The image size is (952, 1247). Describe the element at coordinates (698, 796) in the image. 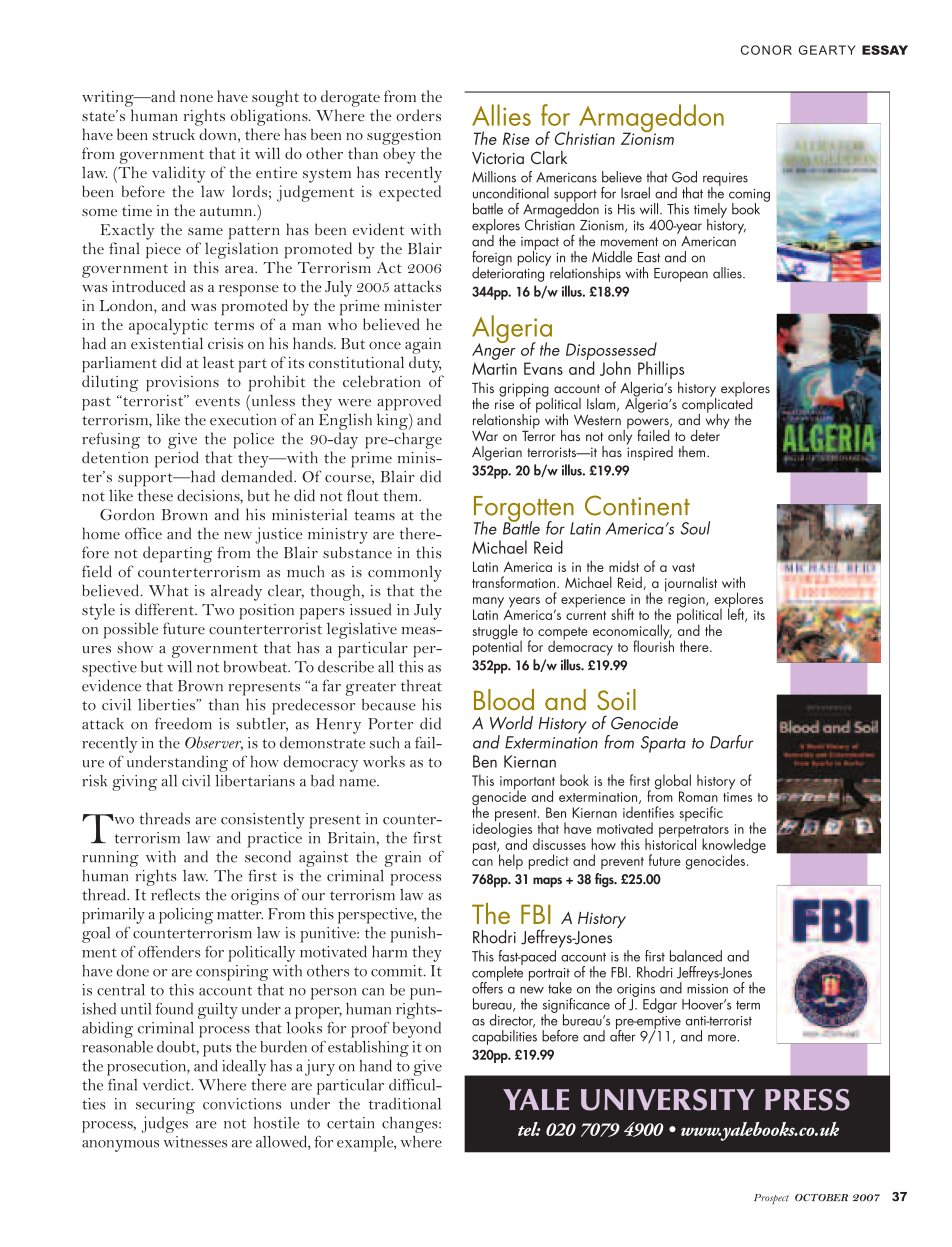

I see `Roman` at that location.
